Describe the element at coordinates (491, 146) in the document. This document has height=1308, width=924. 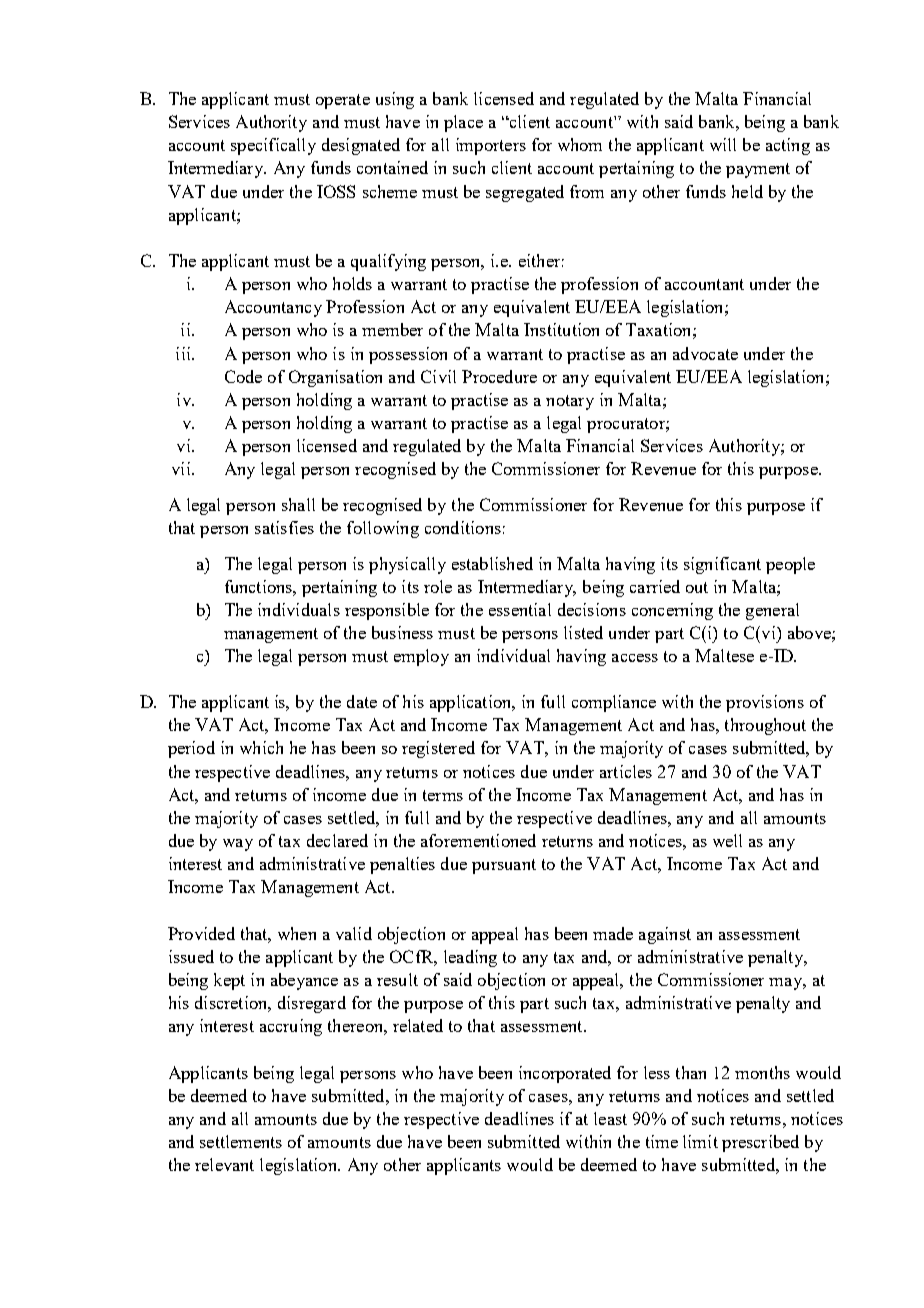
I see `importers` at that location.
